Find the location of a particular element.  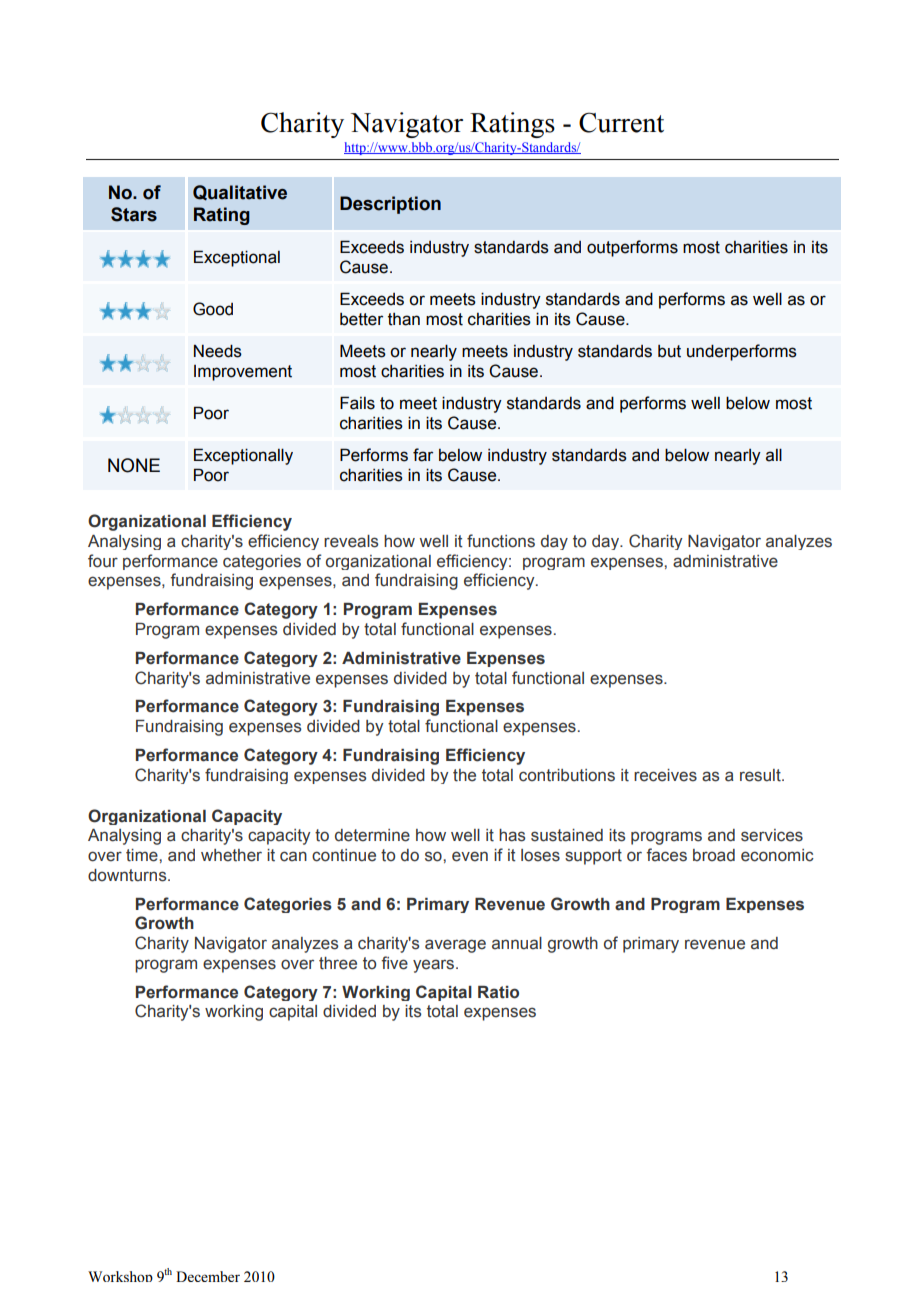

Ratio is located at coordinates (498, 992).
